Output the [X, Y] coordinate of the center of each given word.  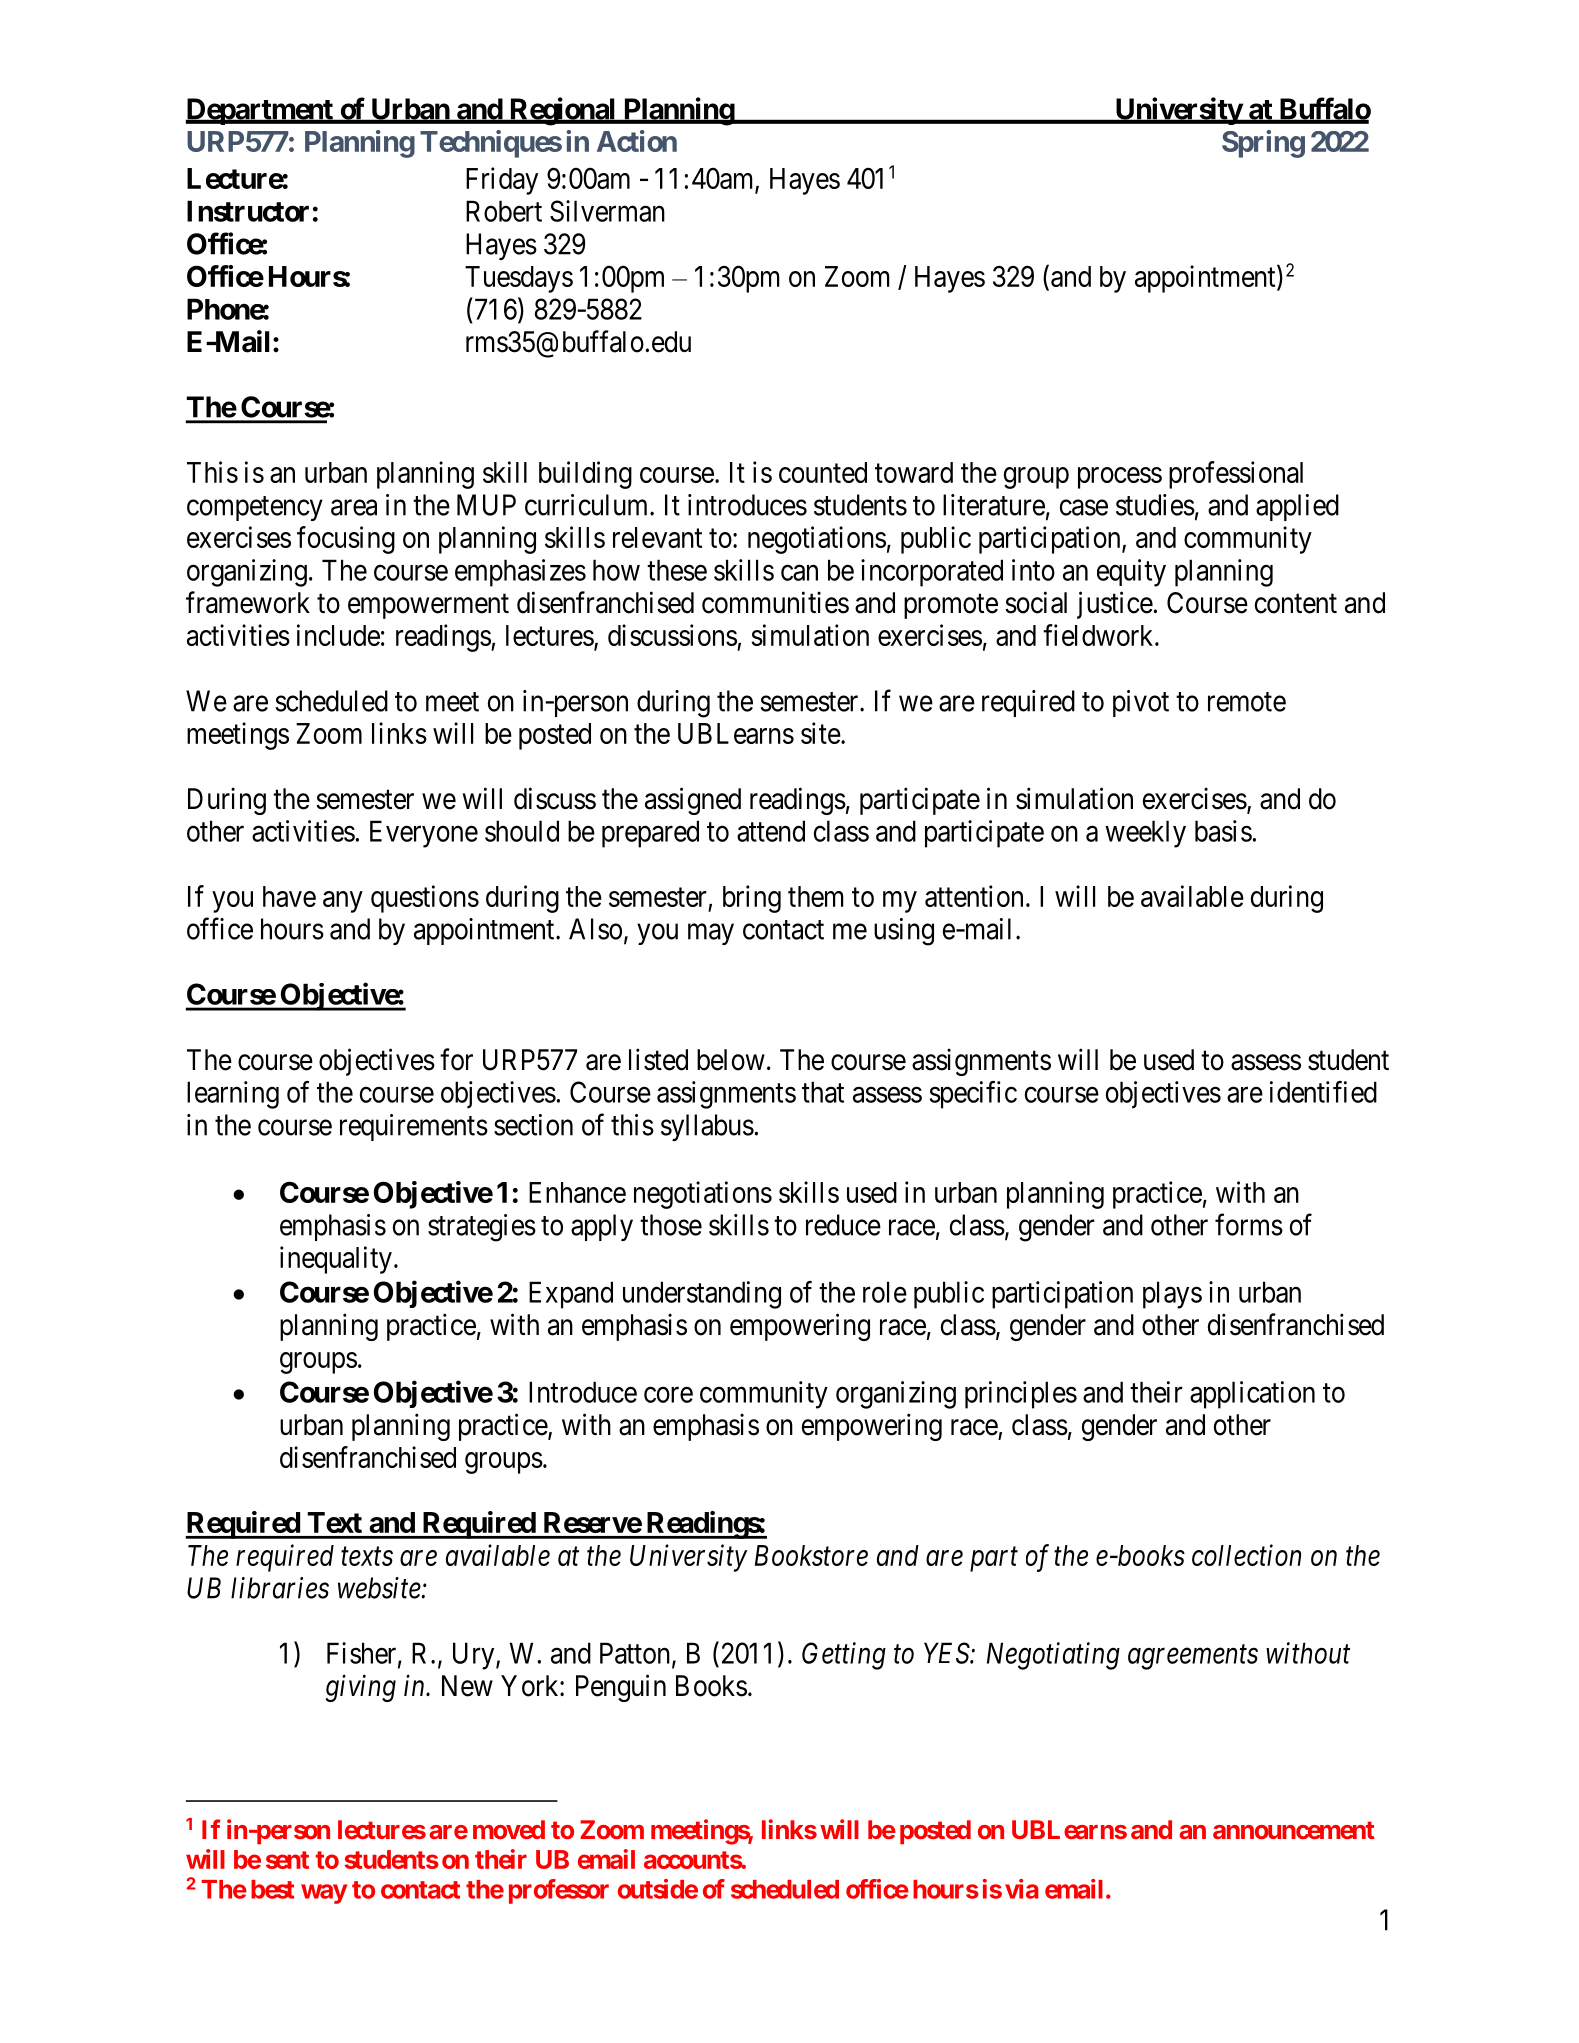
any [343, 902]
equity [1131, 573]
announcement [1294, 1830]
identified [1323, 1092]
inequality [336, 1260]
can [799, 573]
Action [637, 141]
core [668, 1395]
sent [287, 1860]
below [731, 1060]
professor [559, 1891]
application [1252, 1395]
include [338, 635]
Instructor [248, 211]
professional [1236, 475]
